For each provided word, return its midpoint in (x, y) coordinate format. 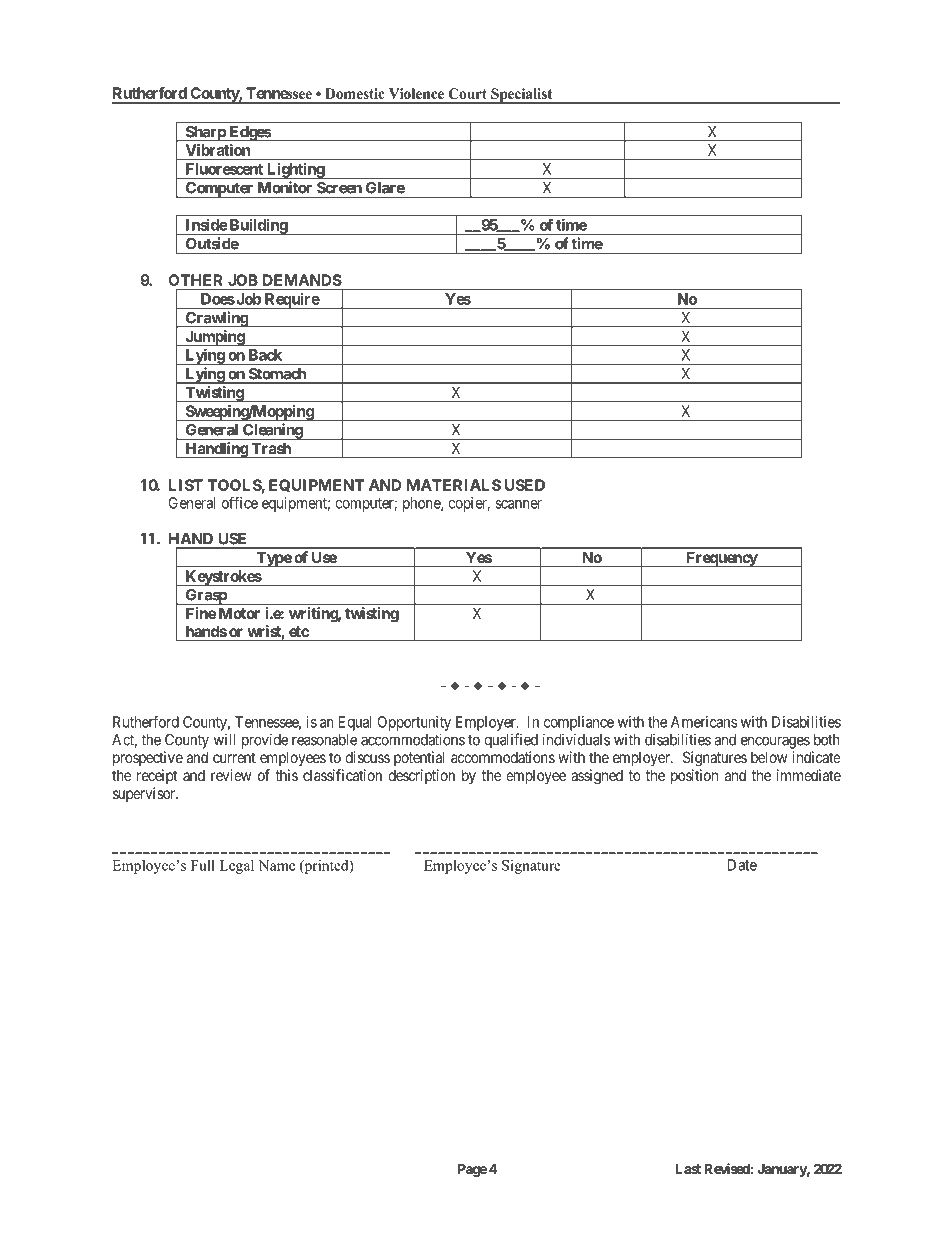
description (421, 776)
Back (265, 355)
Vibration (218, 150)
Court (467, 93)
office (240, 502)
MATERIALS (454, 485)
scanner (518, 504)
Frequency (721, 559)
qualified (511, 741)
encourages (775, 742)
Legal (237, 867)
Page (472, 1170)
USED (525, 485)
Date (742, 865)
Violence (416, 93)
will (224, 739)
